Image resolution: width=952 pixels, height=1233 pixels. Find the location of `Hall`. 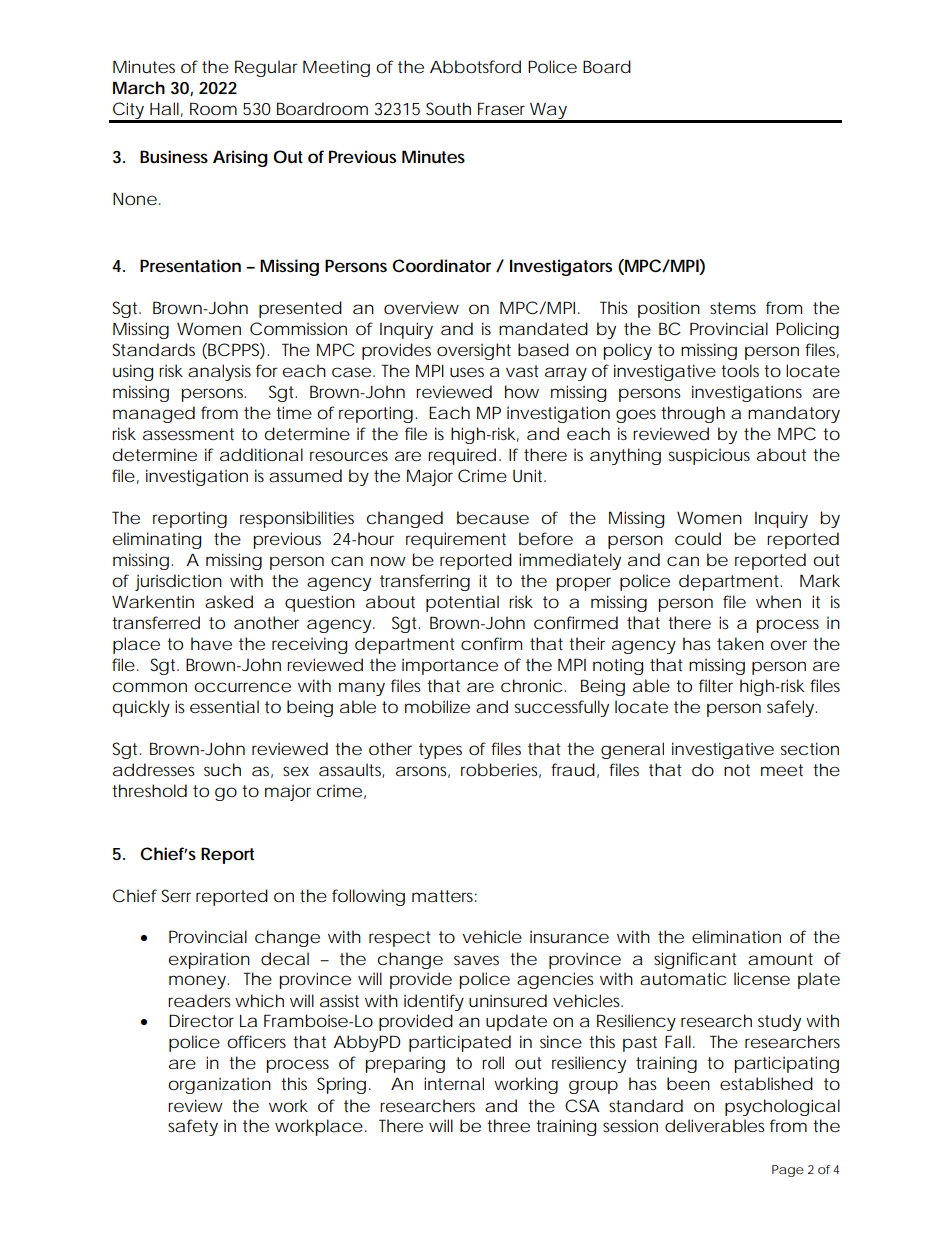

Hall is located at coordinates (164, 108).
